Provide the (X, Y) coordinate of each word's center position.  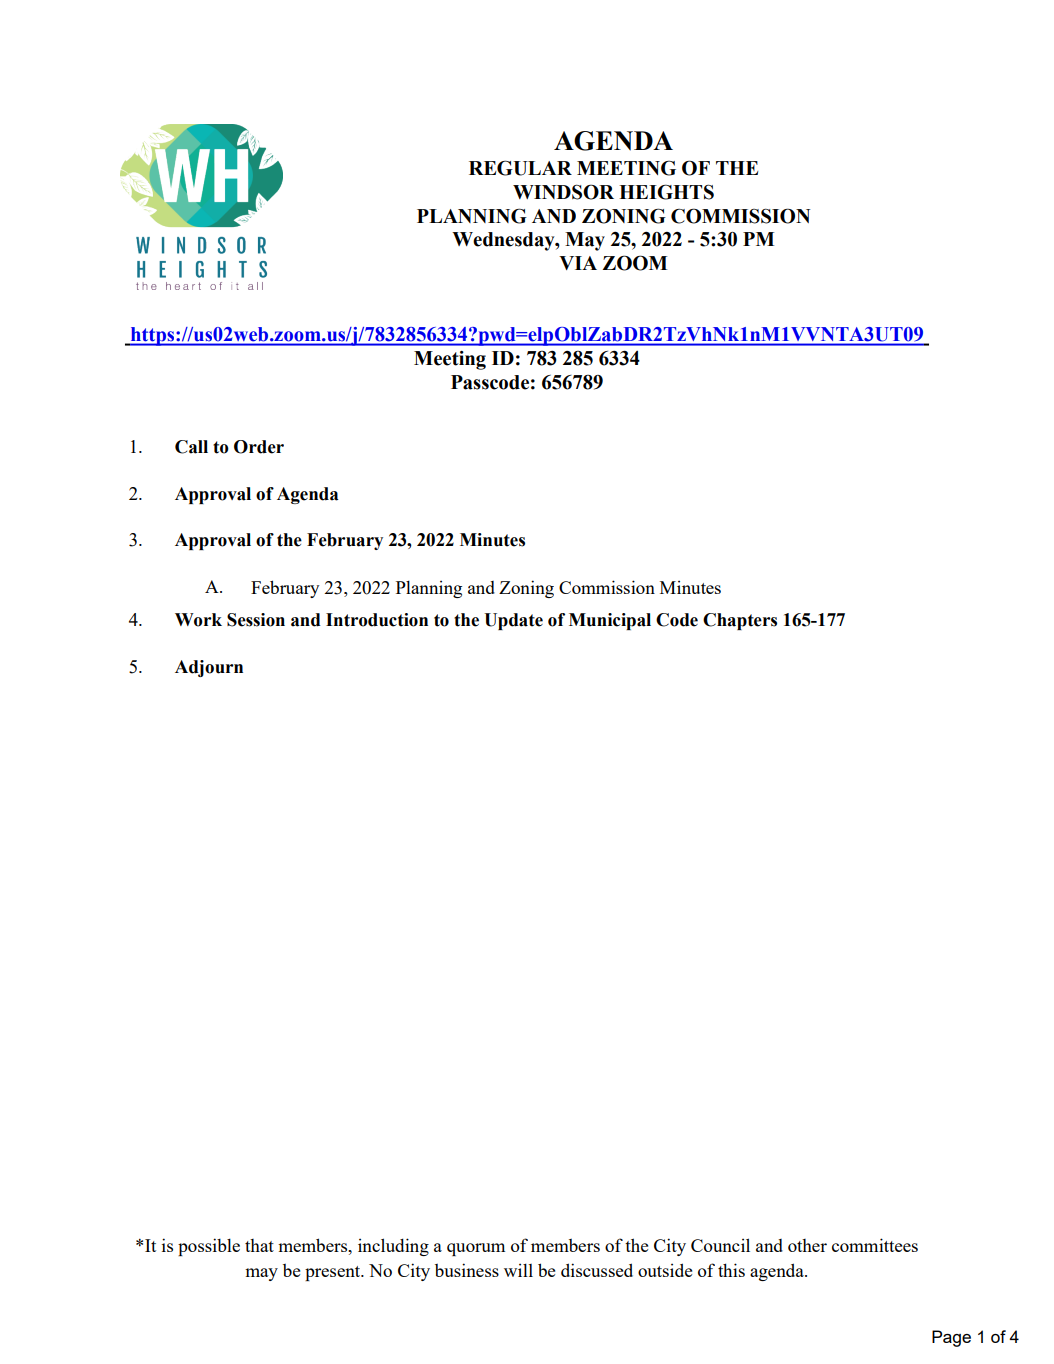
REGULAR (520, 168)
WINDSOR (563, 192)
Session (256, 620)
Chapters (740, 621)
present (334, 1273)
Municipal (610, 621)
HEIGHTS (666, 192)
